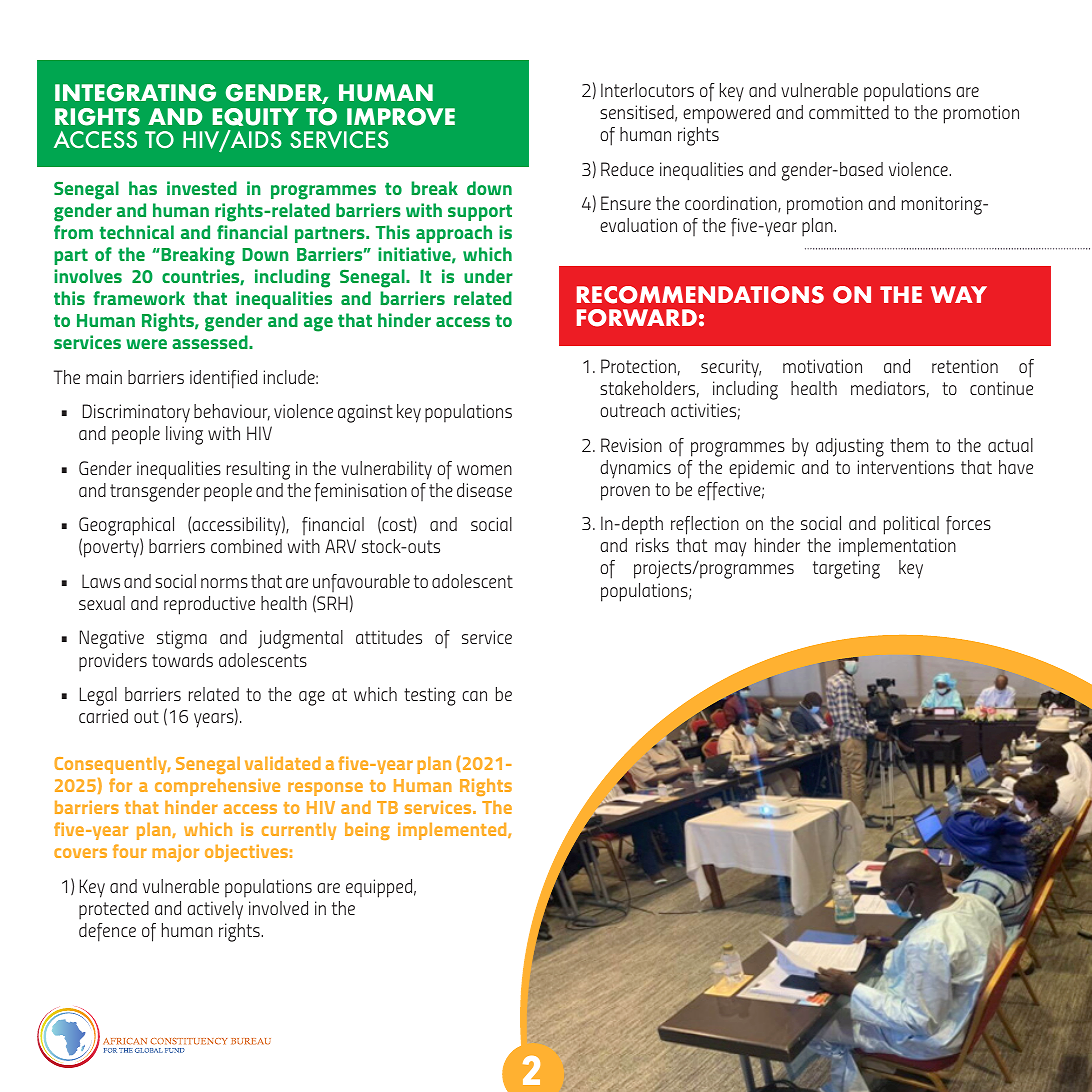 This document has width=1092, height=1092. What do you see at coordinates (647, 90) in the document?
I see `Interlocutors` at bounding box center [647, 90].
